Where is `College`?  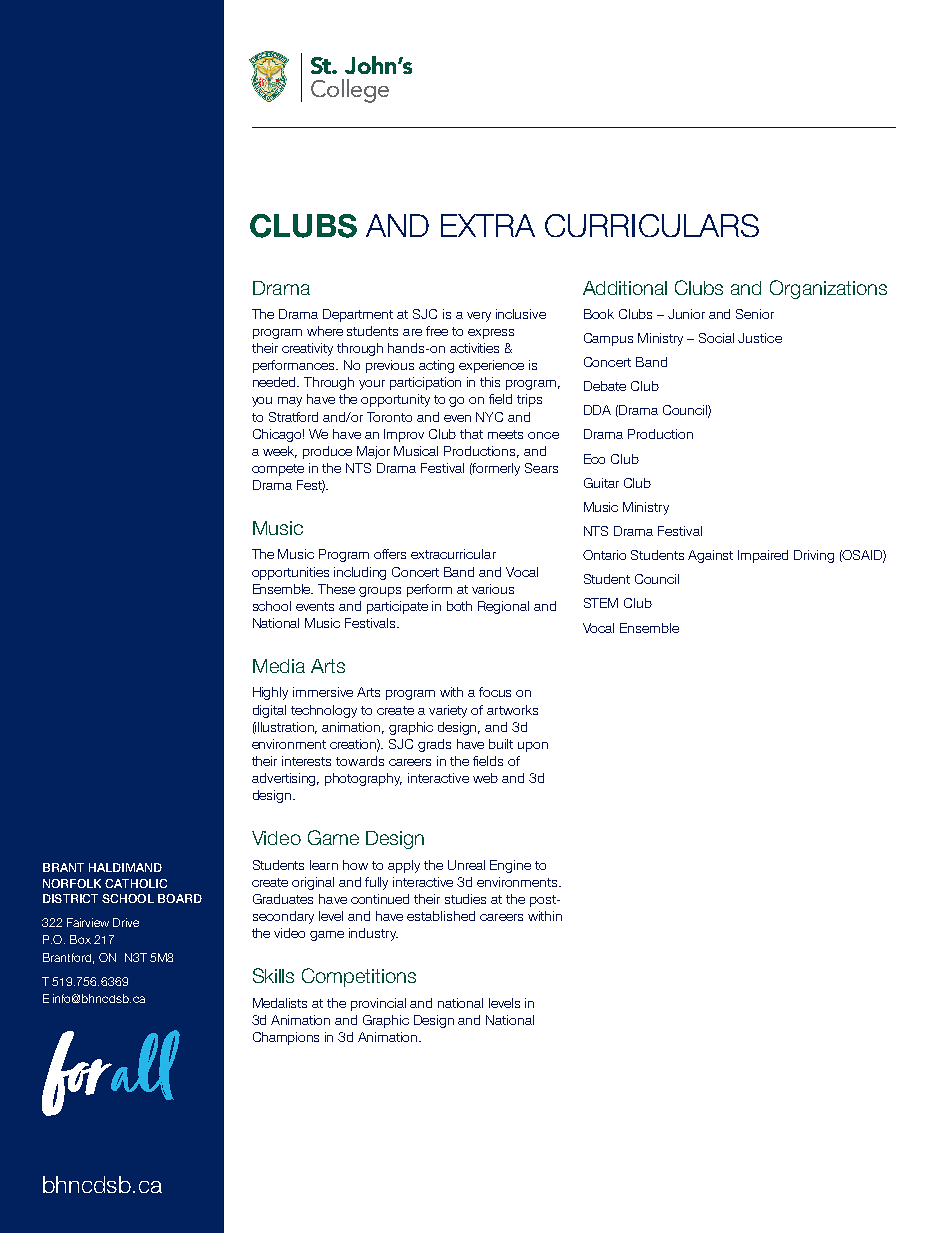
College is located at coordinates (350, 91).
